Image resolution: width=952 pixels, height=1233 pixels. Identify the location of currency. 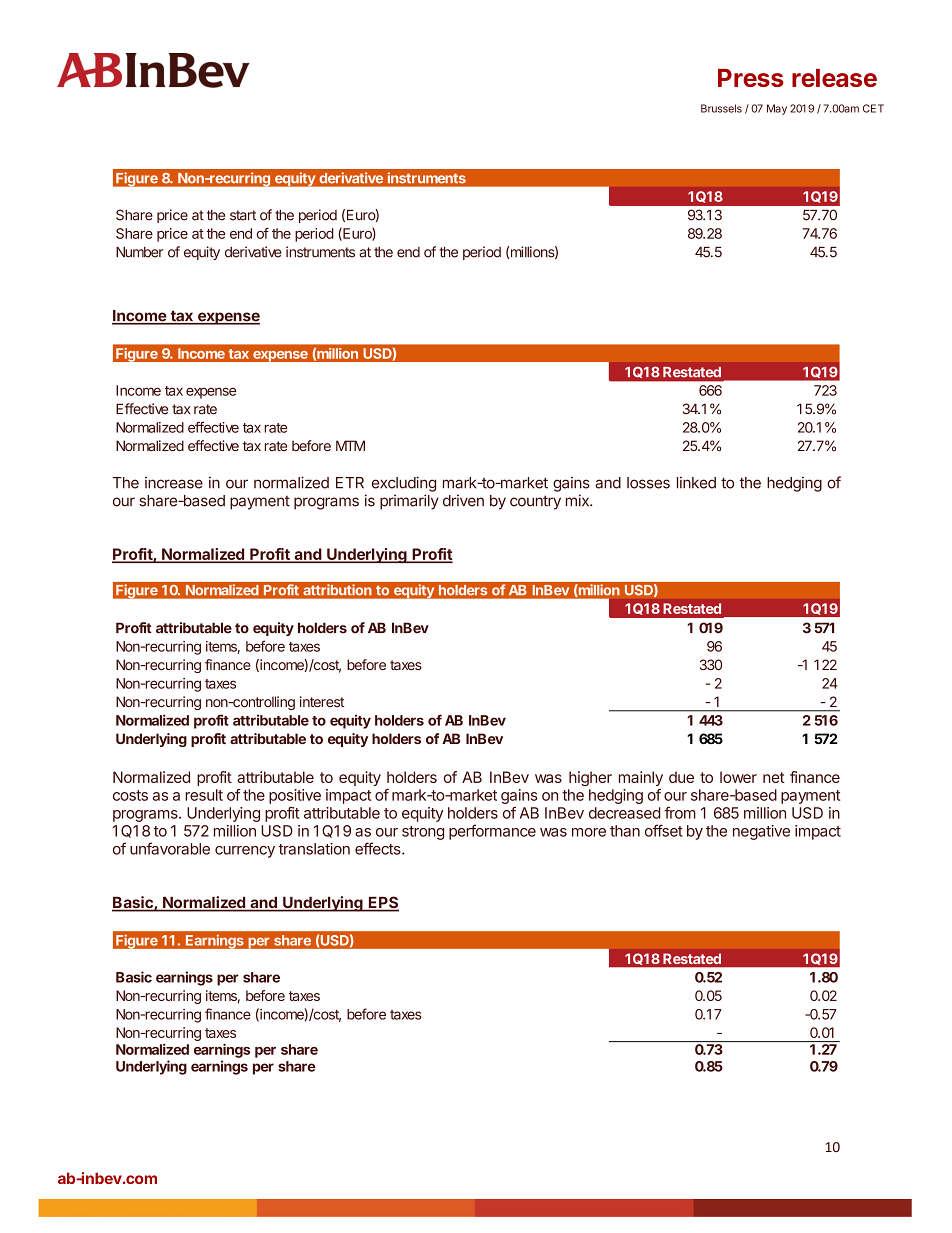
(245, 852).
